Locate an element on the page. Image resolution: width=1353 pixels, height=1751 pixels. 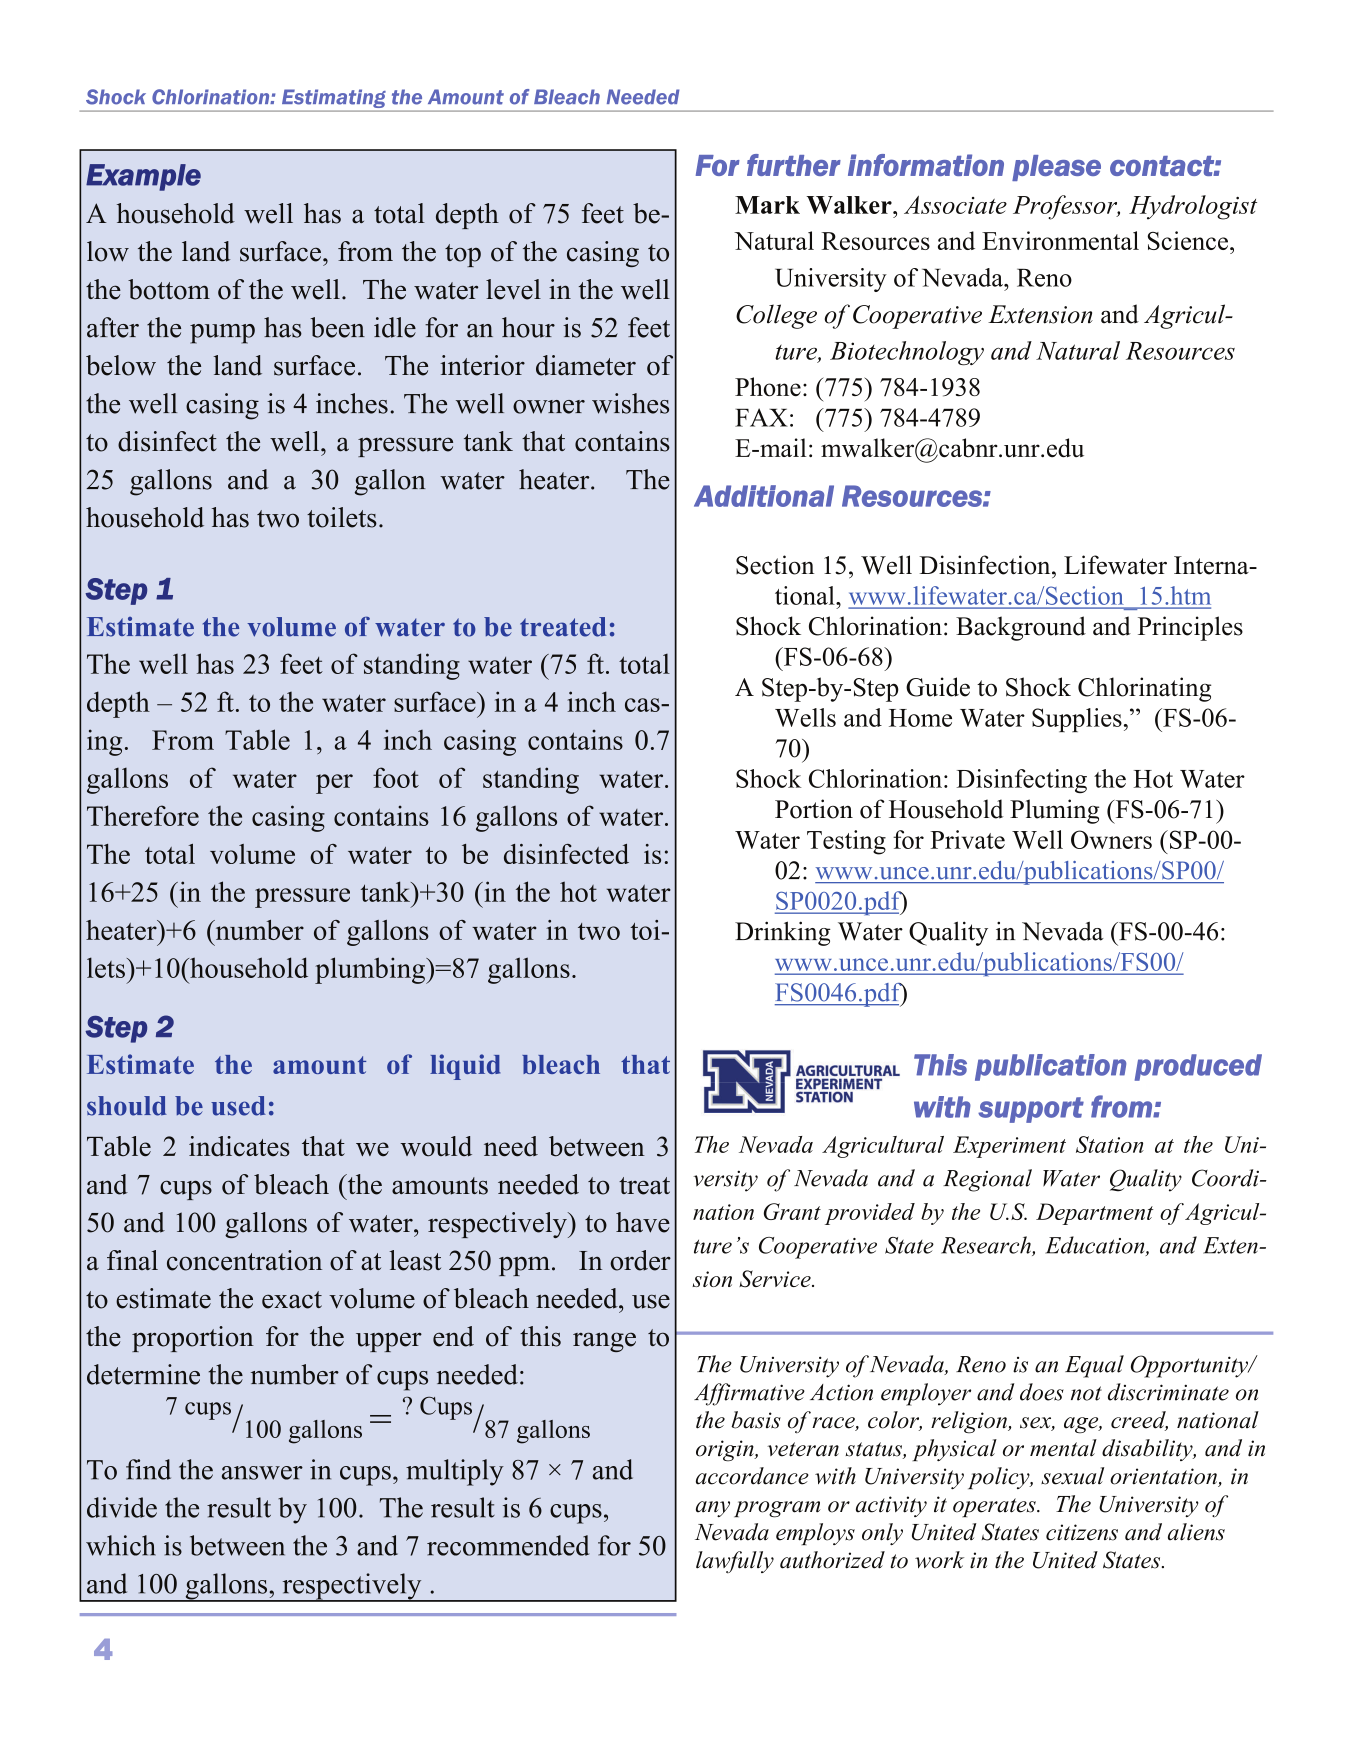
please is located at coordinates (1056, 168).
